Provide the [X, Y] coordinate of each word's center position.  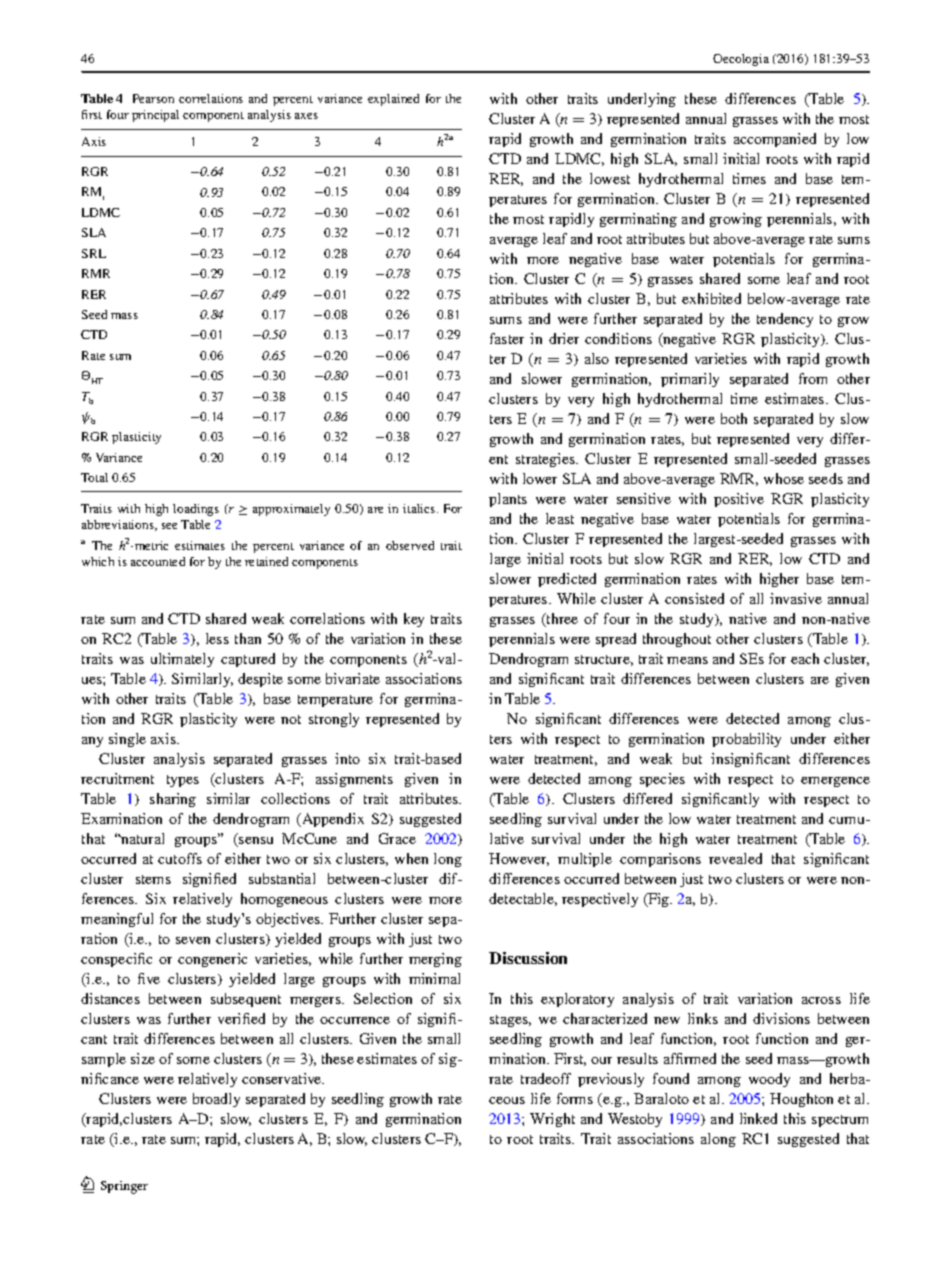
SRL [94, 253]
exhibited [711, 298]
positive [739, 500]
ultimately [182, 660]
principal [155, 116]
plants [508, 500]
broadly [216, 1100]
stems [153, 879]
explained [393, 100]
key [414, 620]
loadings [196, 510]
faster [507, 338]
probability [746, 740]
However [519, 859]
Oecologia [741, 60]
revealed [735, 858]
